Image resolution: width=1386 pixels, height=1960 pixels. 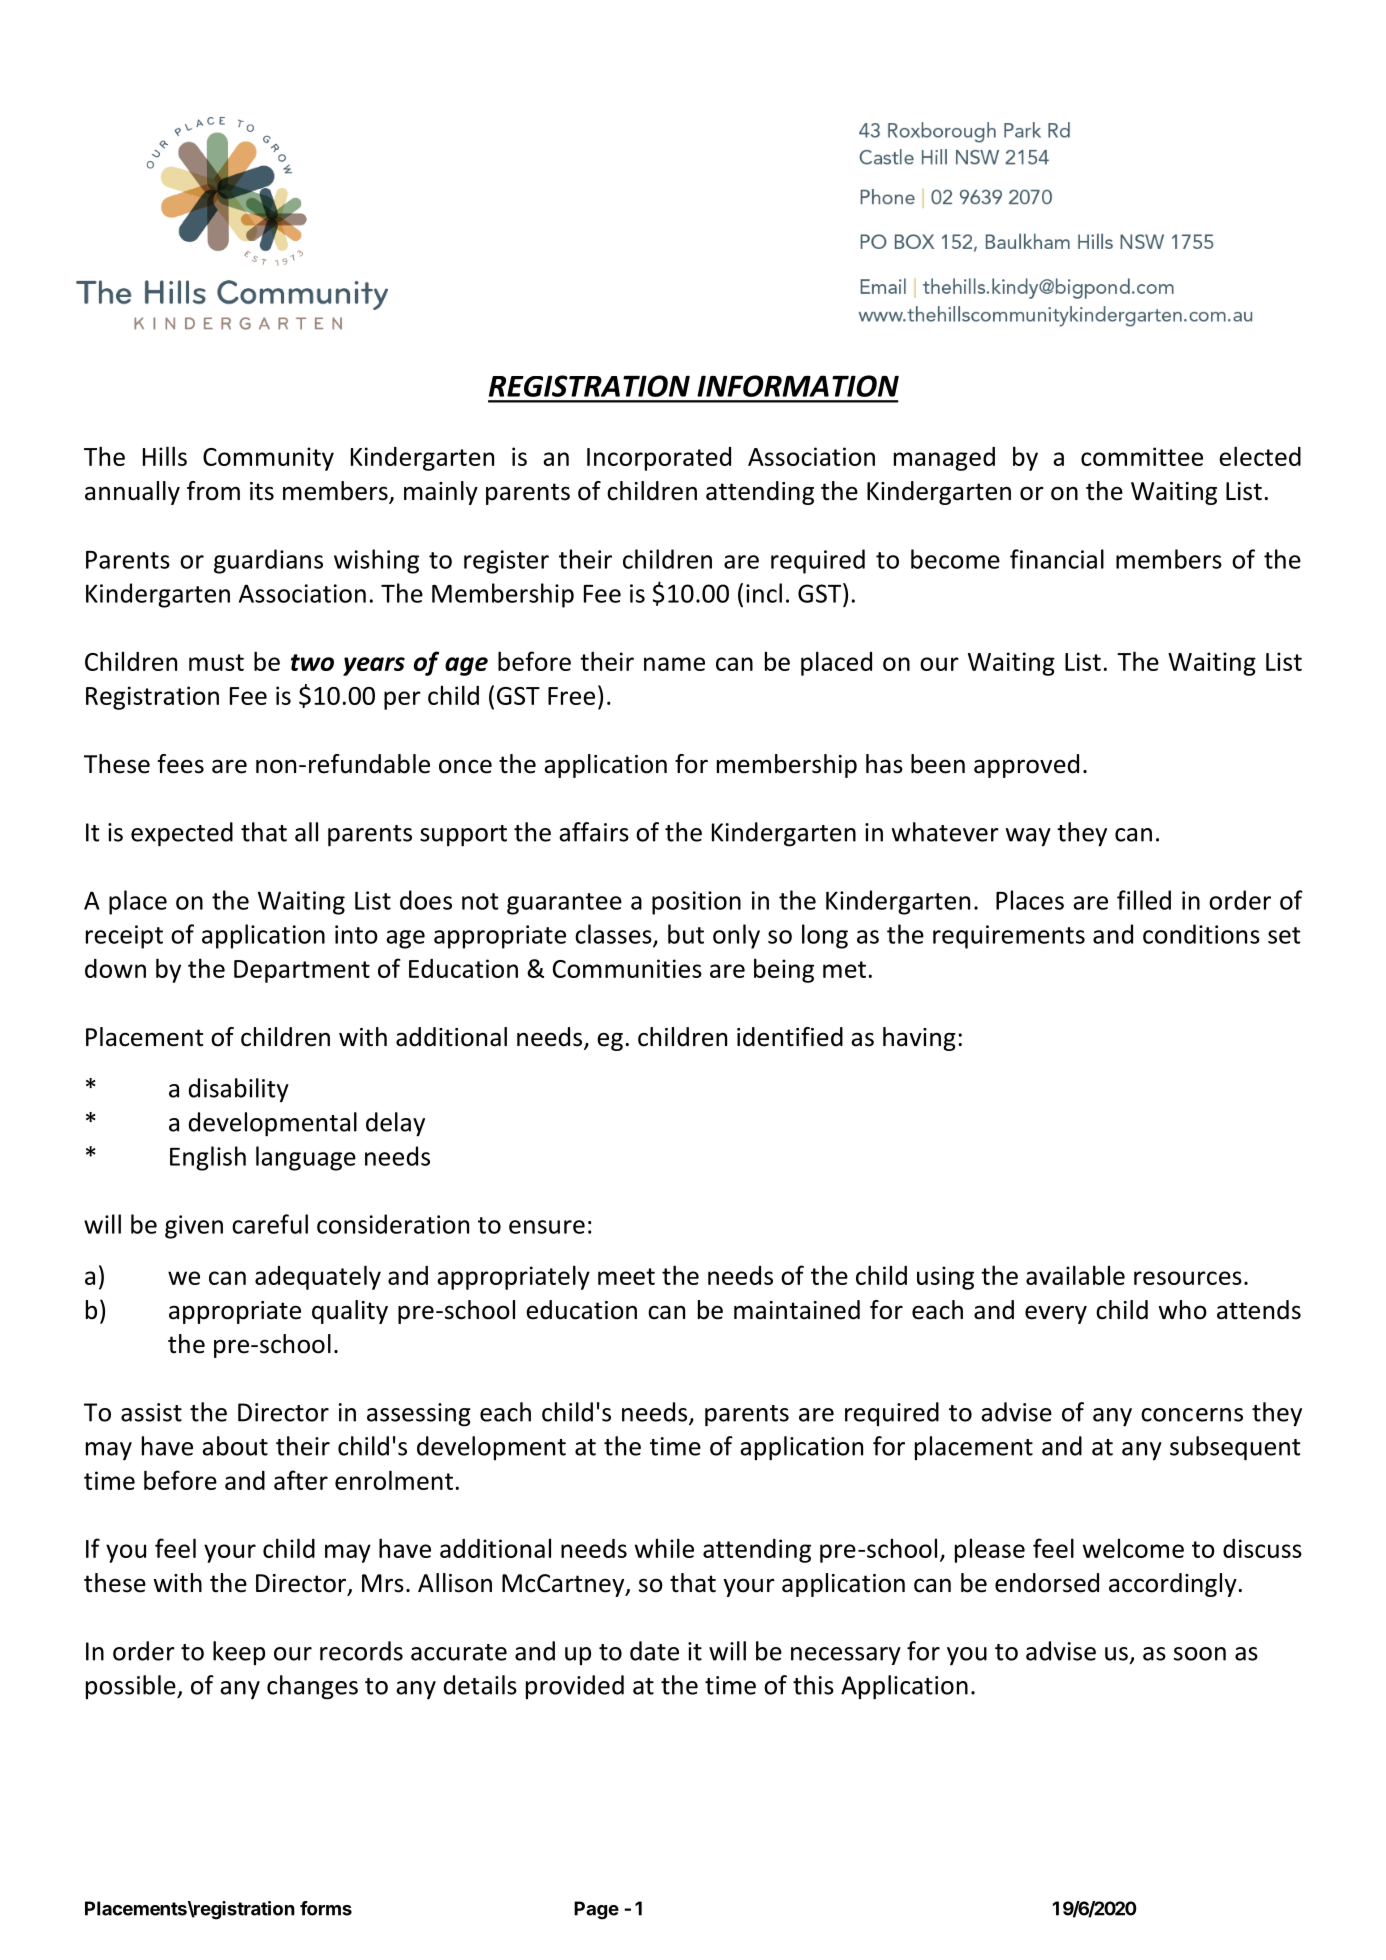 What do you see at coordinates (268, 459) in the document?
I see `Community` at bounding box center [268, 459].
